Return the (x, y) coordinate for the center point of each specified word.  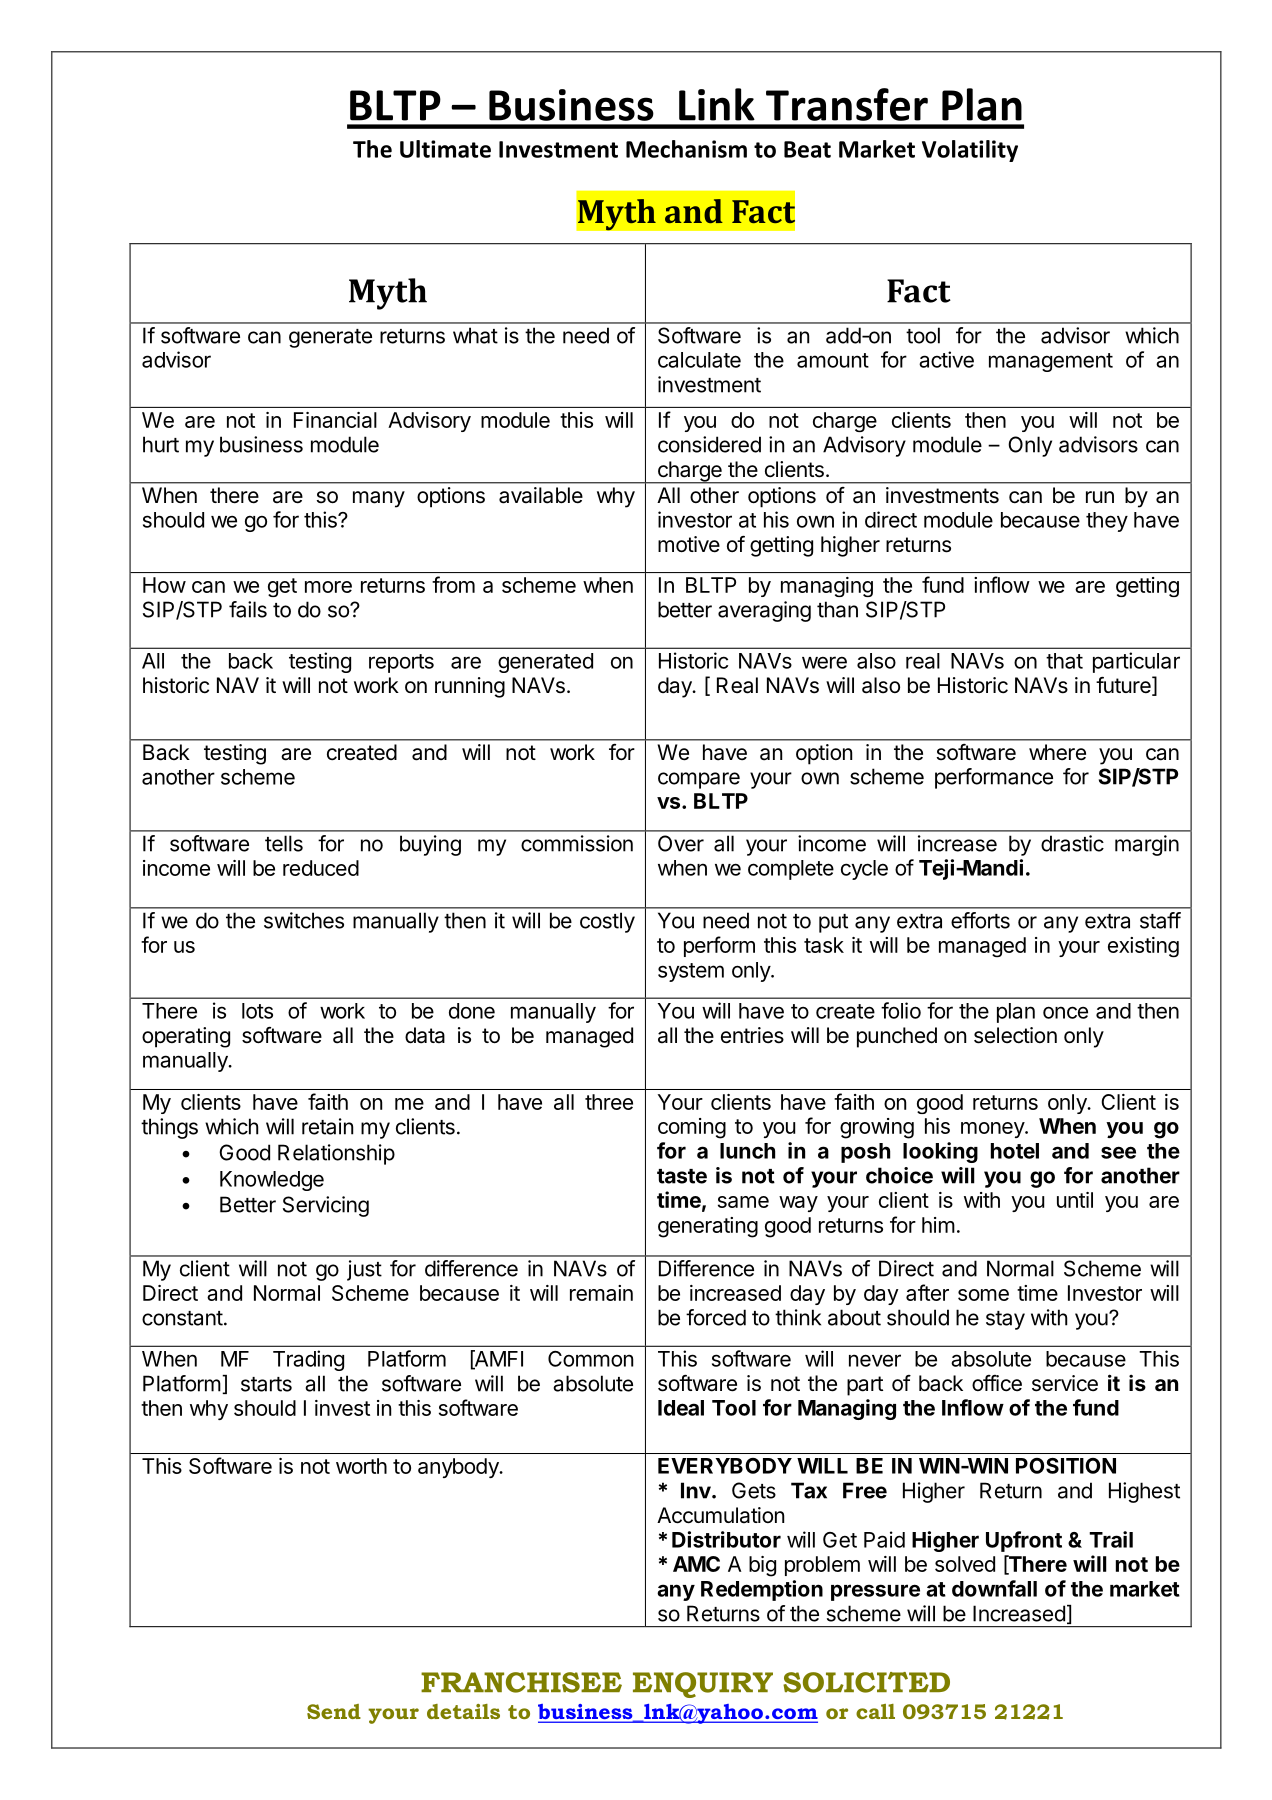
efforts (980, 920)
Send (334, 1711)
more (328, 587)
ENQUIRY (703, 1685)
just (364, 1270)
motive (689, 544)
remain (601, 1293)
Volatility (970, 151)
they (1107, 522)
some (983, 1295)
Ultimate (445, 149)
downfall (994, 1588)
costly (607, 922)
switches (304, 920)
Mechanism (686, 149)
